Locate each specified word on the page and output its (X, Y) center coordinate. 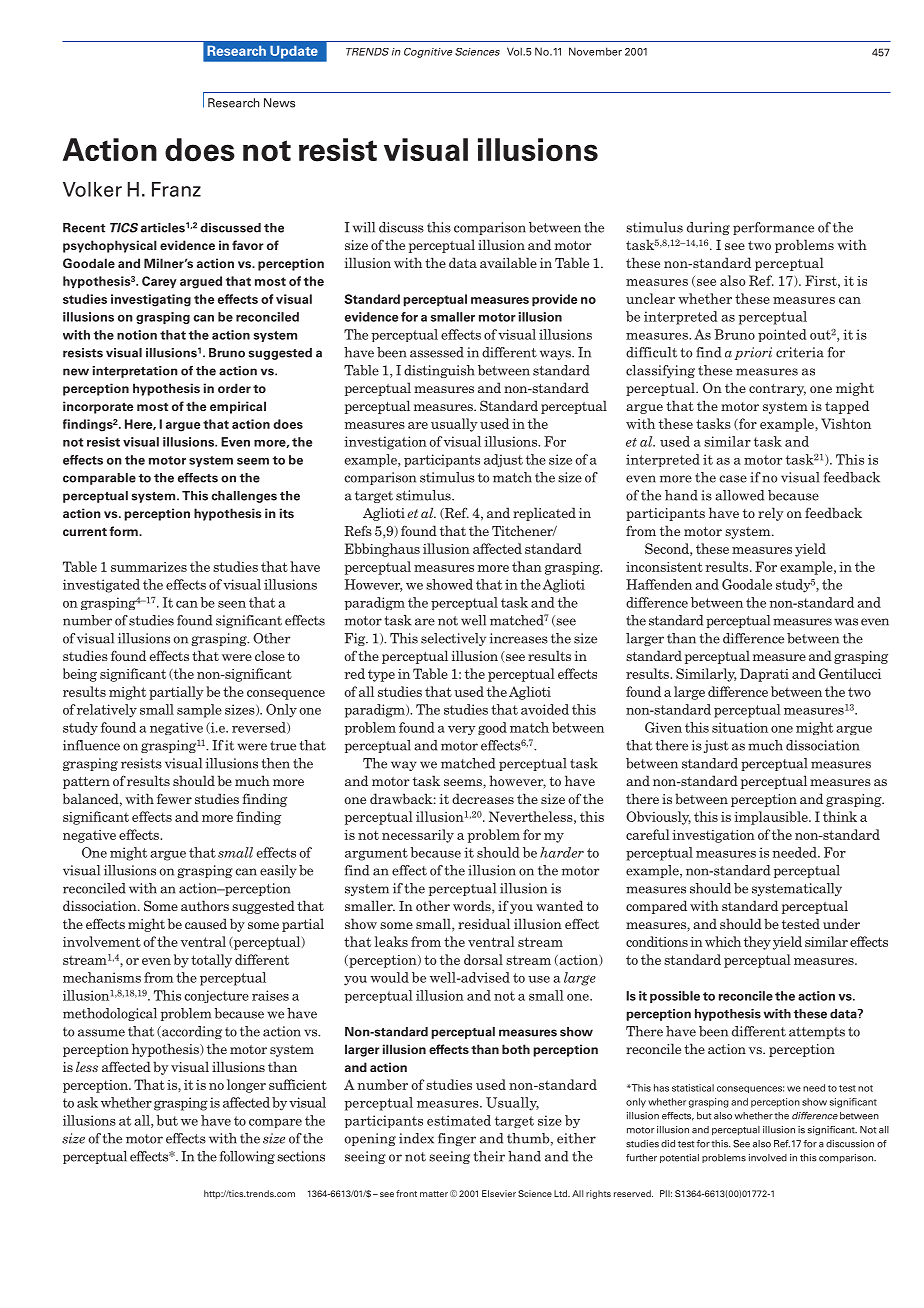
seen (232, 604)
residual (484, 923)
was (846, 622)
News (279, 103)
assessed (437, 352)
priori (753, 353)
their (489, 1156)
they (757, 943)
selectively (453, 639)
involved (768, 1158)
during (708, 228)
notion (137, 335)
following (247, 1157)
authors (205, 905)
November (595, 51)
